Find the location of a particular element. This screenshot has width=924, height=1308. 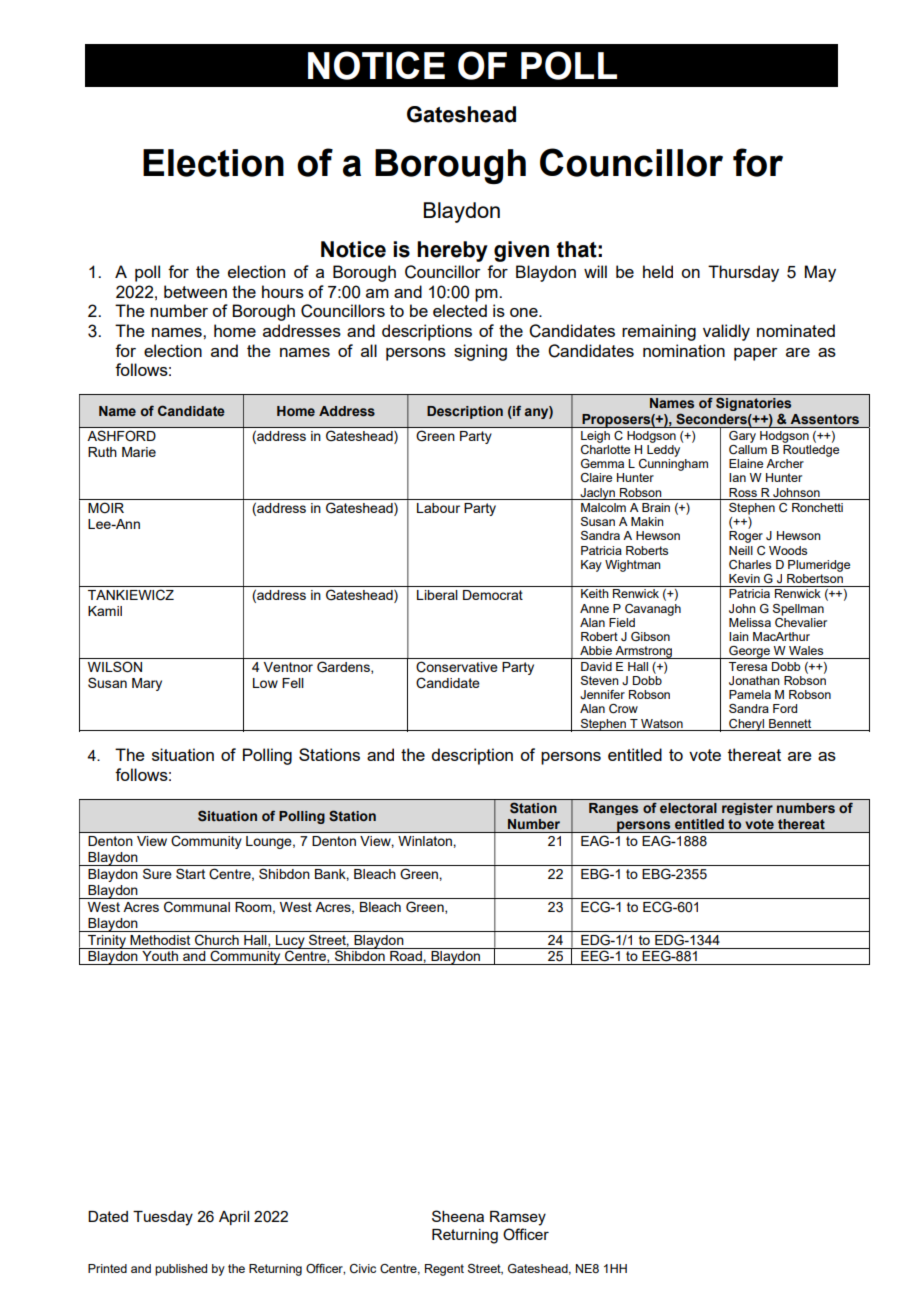

Communal is located at coordinates (197, 907).
